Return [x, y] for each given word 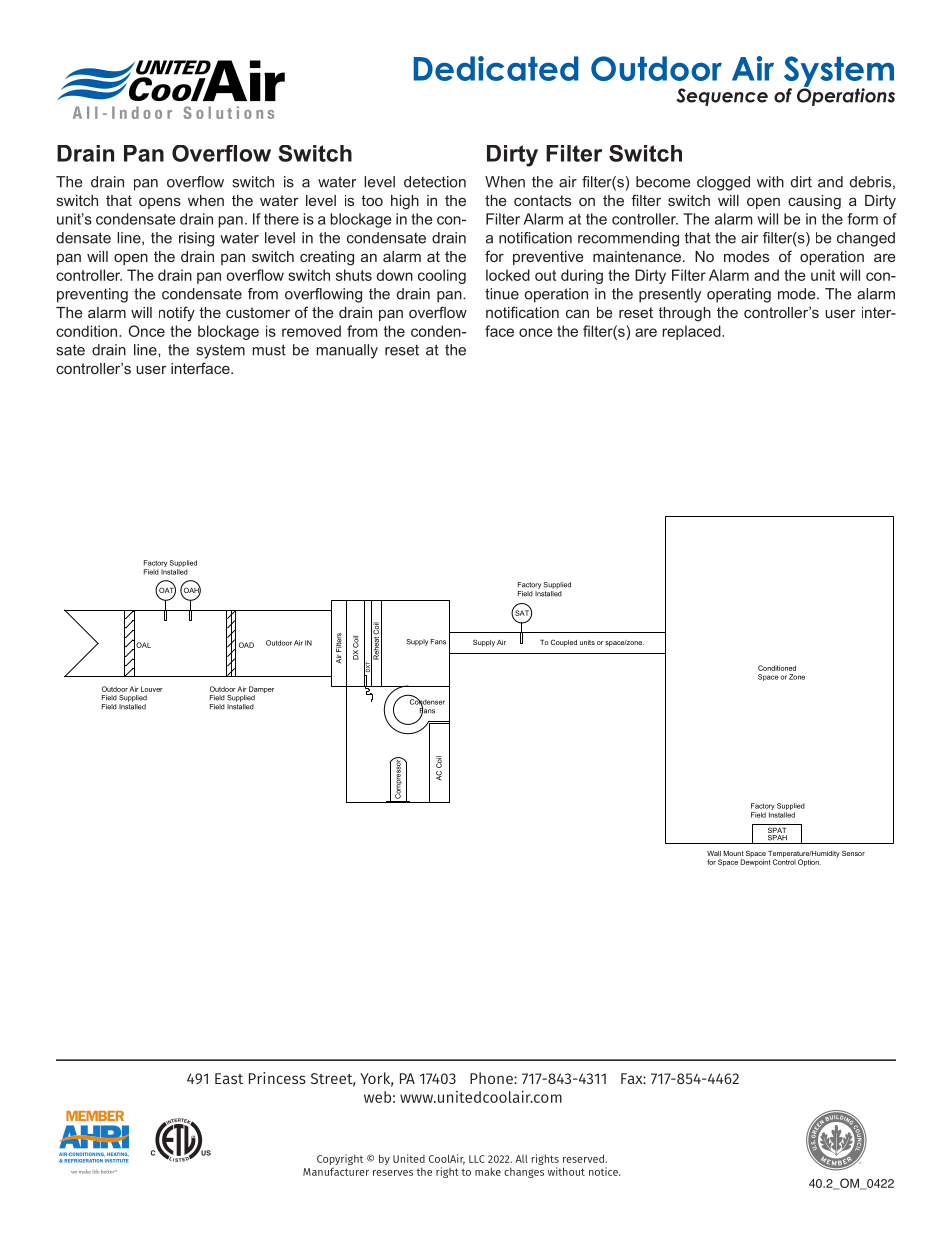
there [281, 219]
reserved [584, 1158]
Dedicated [496, 68]
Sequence [722, 97]
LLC [476, 1159]
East [229, 1078]
